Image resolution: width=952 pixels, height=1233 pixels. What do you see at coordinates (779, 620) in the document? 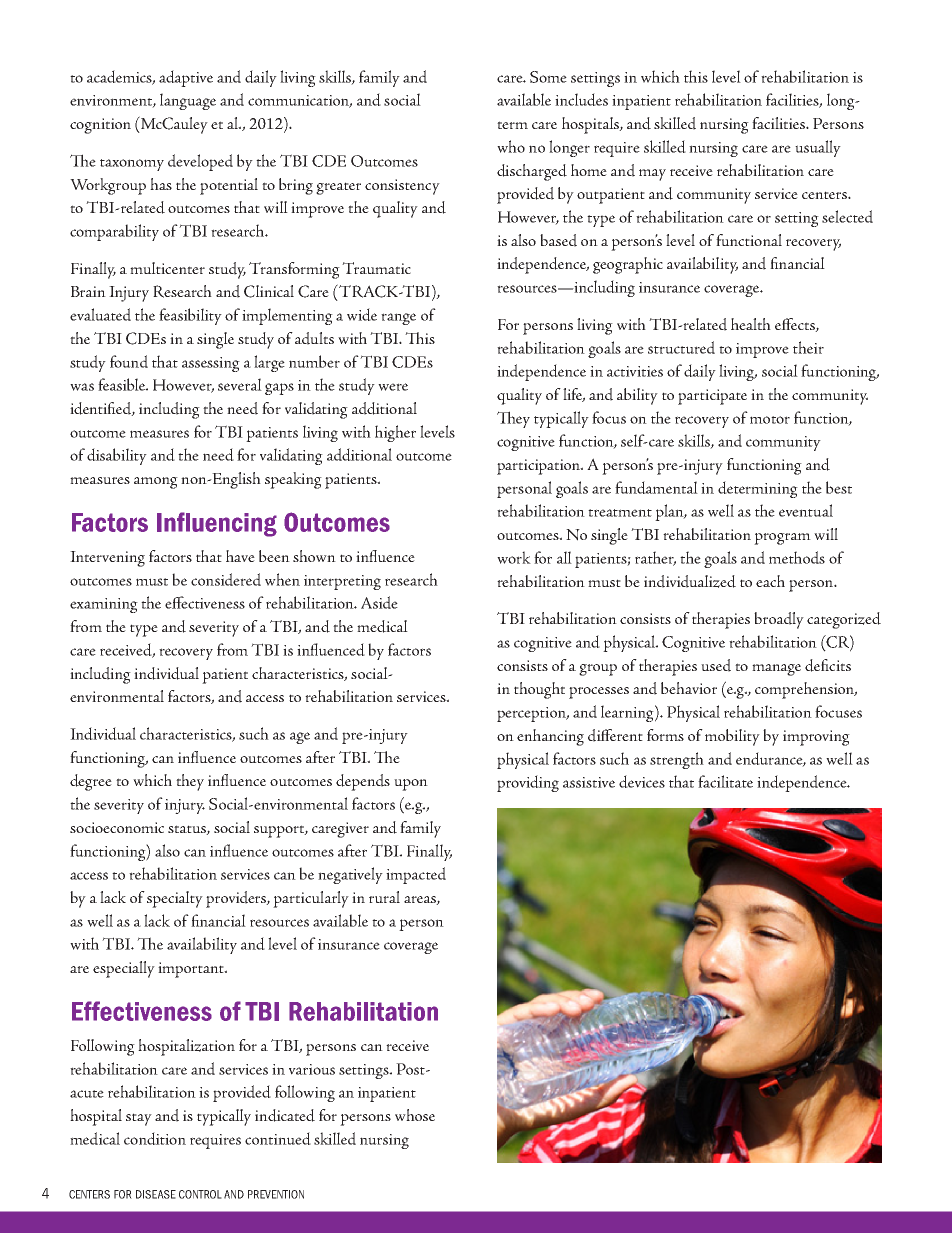
I see `broadly` at bounding box center [779, 620].
